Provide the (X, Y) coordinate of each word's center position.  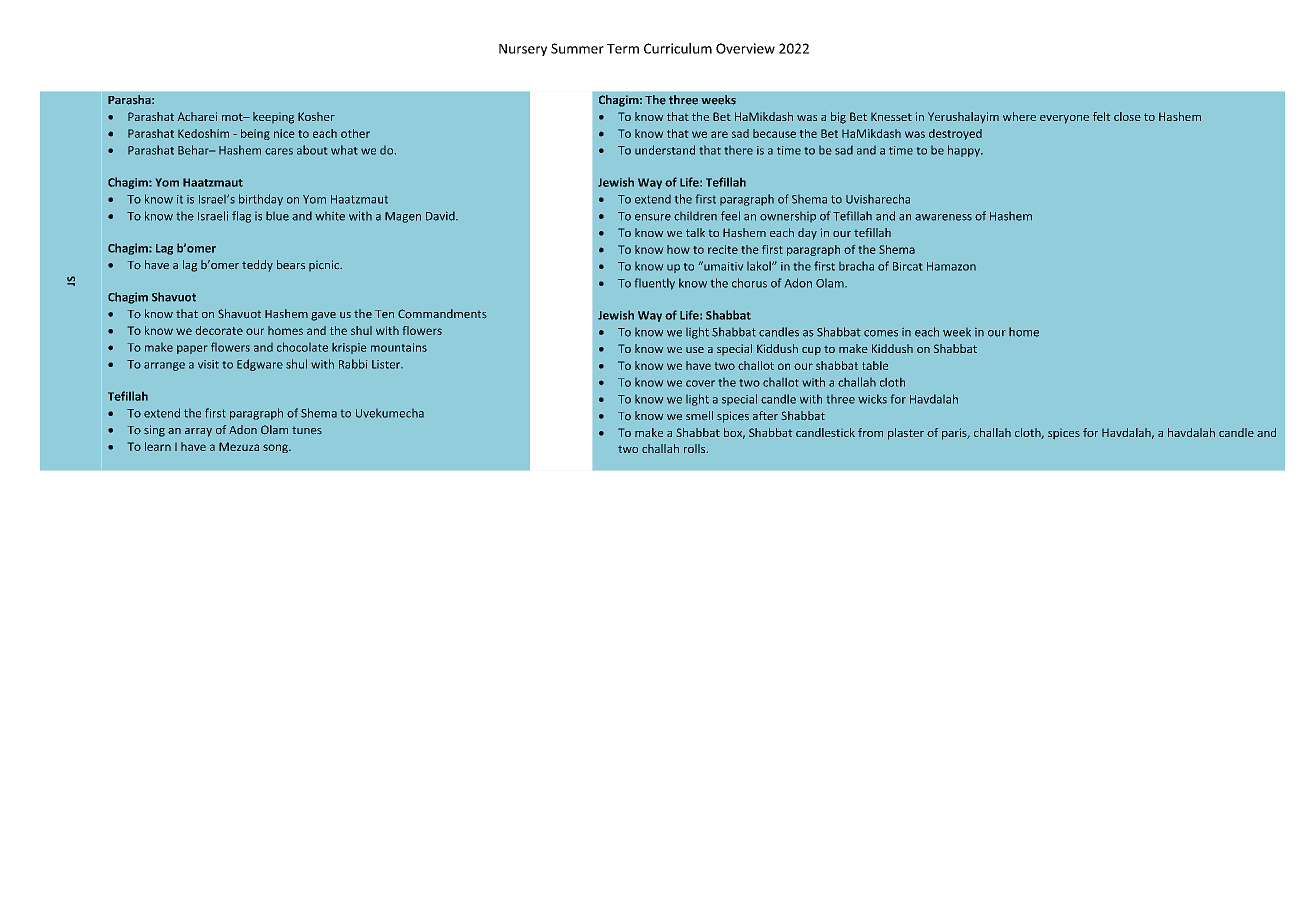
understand (665, 150)
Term (623, 49)
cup (811, 351)
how (678, 249)
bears (291, 264)
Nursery (523, 50)
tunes (307, 430)
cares (279, 151)
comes (881, 333)
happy (965, 151)
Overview (745, 48)
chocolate (302, 347)
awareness (943, 217)
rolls (696, 448)
